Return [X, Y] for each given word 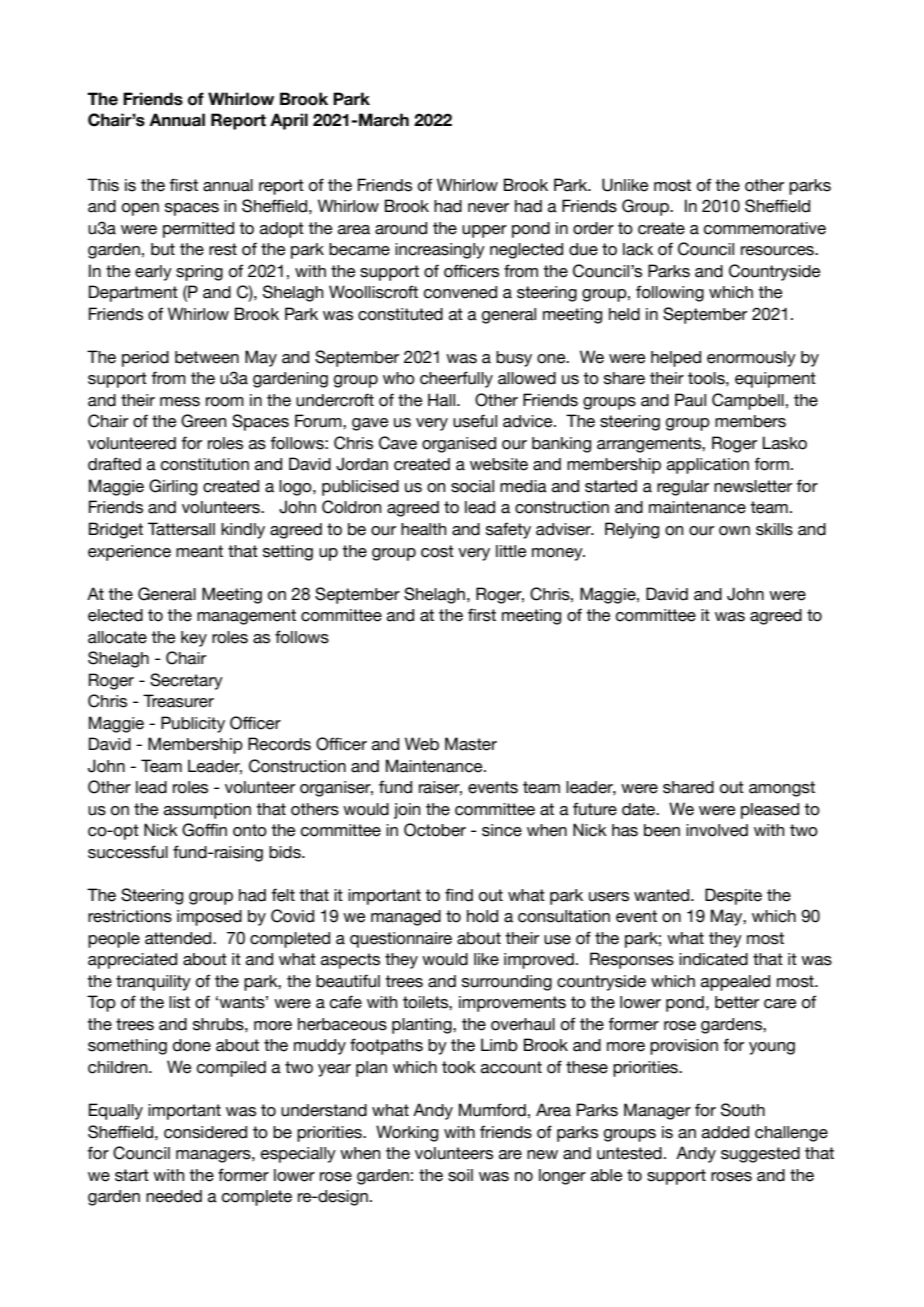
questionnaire [401, 940]
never [488, 208]
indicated [713, 959]
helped [676, 359]
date [640, 809]
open [140, 209]
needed [174, 1196]
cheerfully [456, 379]
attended [179, 938]
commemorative [765, 228]
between [207, 357]
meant [199, 551]
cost [437, 551]
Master [471, 744]
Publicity [193, 724]
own [734, 531]
